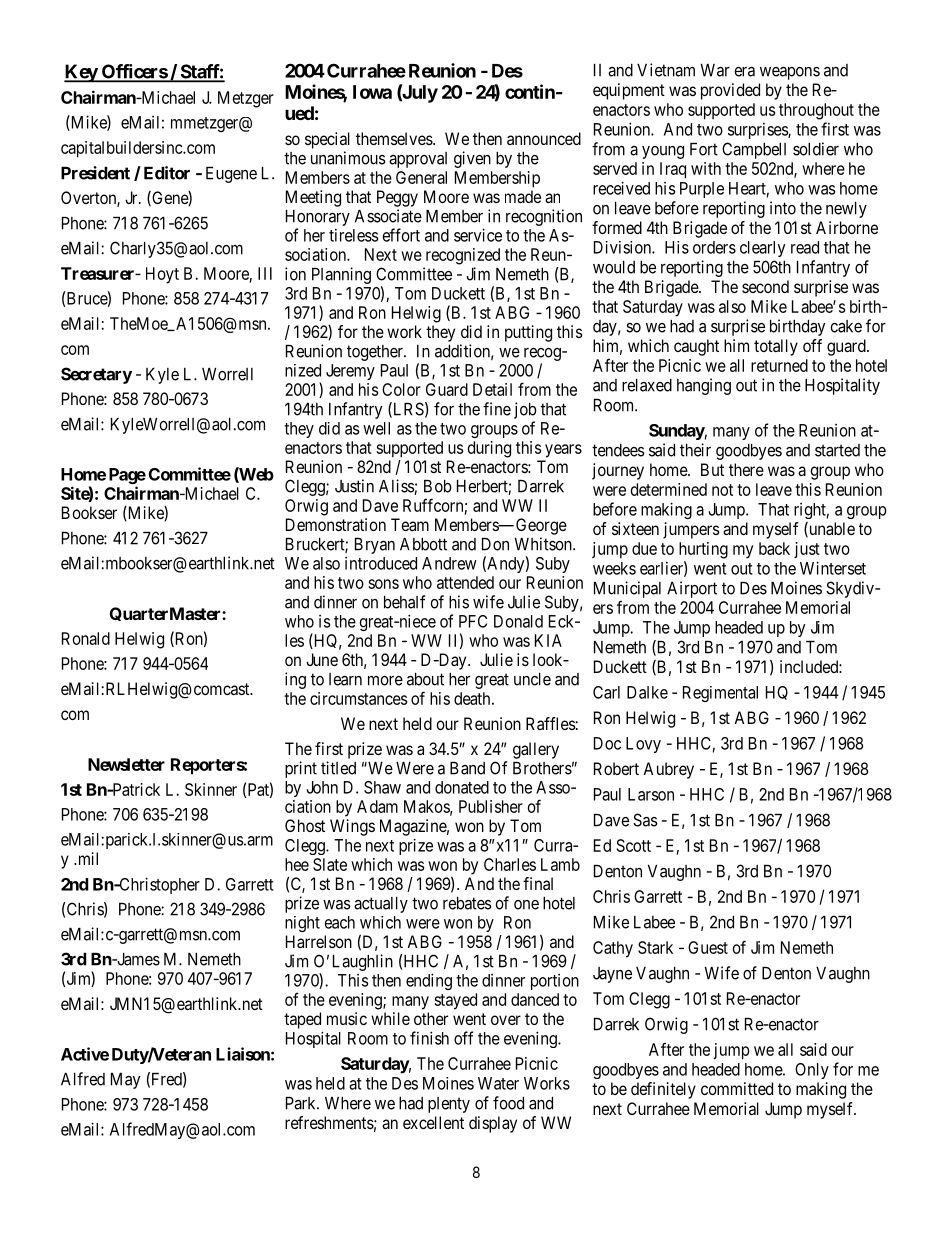  What do you see at coordinates (449, 1105) in the screenshot?
I see `plenty` at bounding box center [449, 1105].
